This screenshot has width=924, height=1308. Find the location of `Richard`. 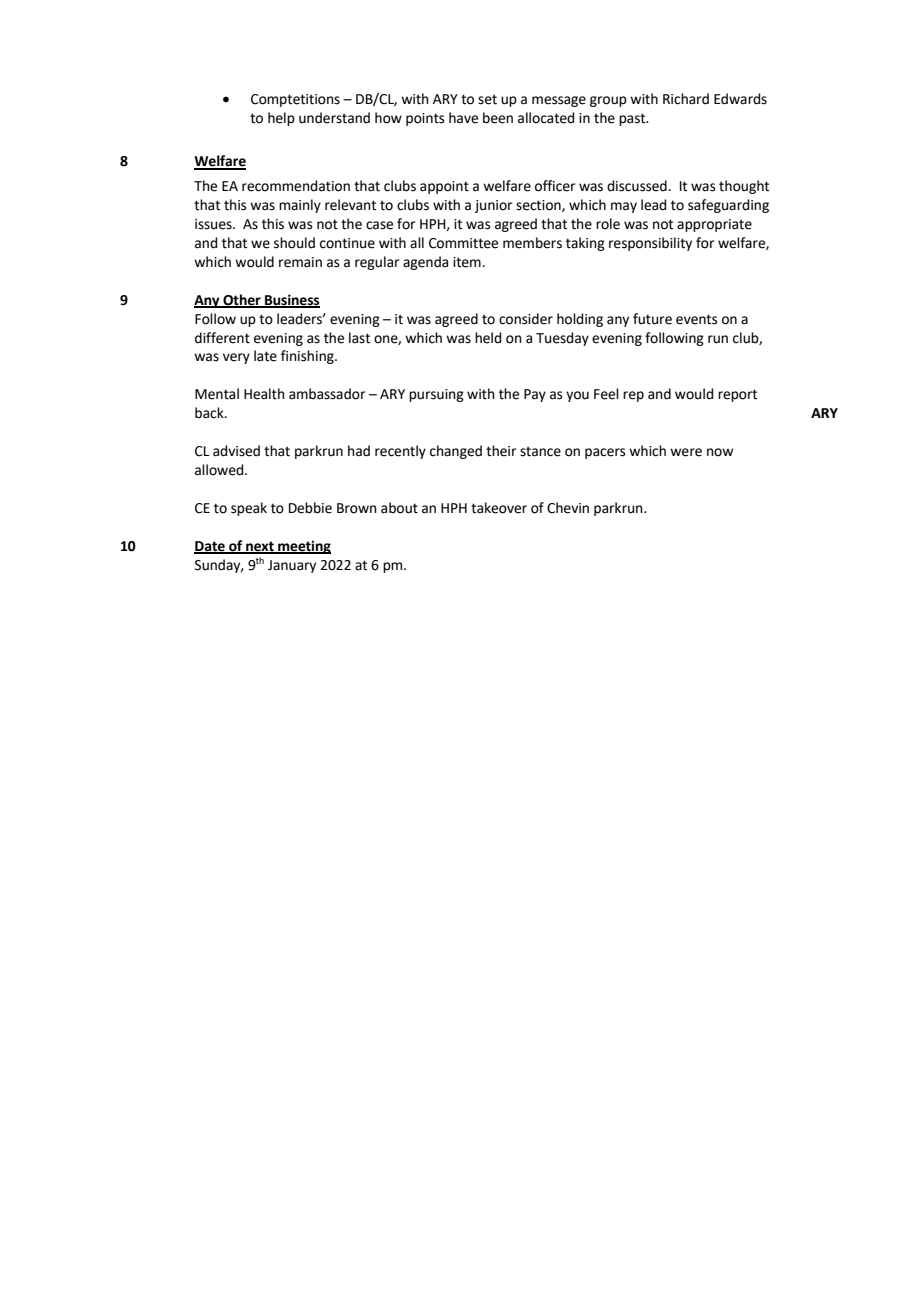

Richard is located at coordinates (686, 99).
